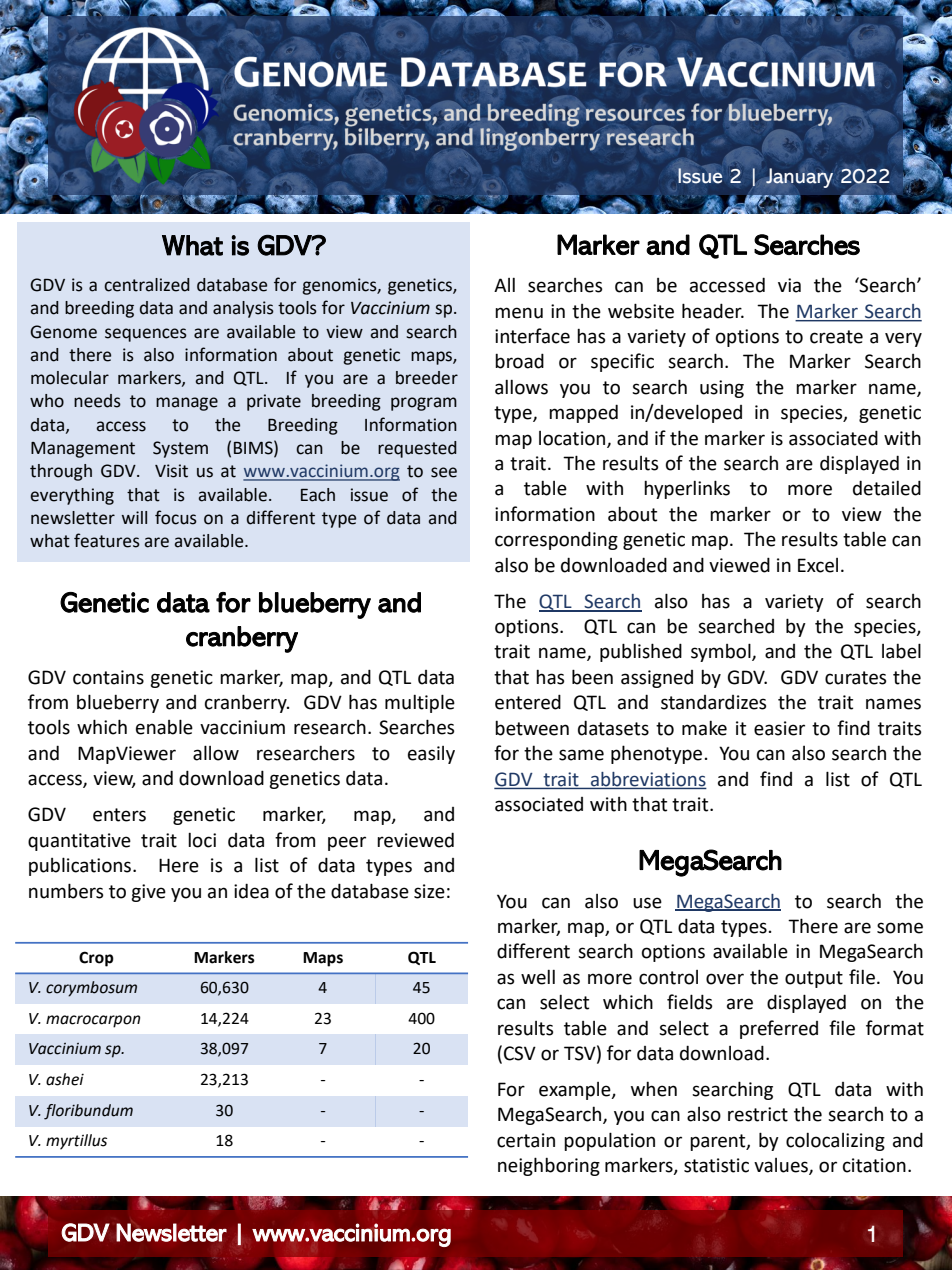  I want to click on Crop, so click(96, 959).
